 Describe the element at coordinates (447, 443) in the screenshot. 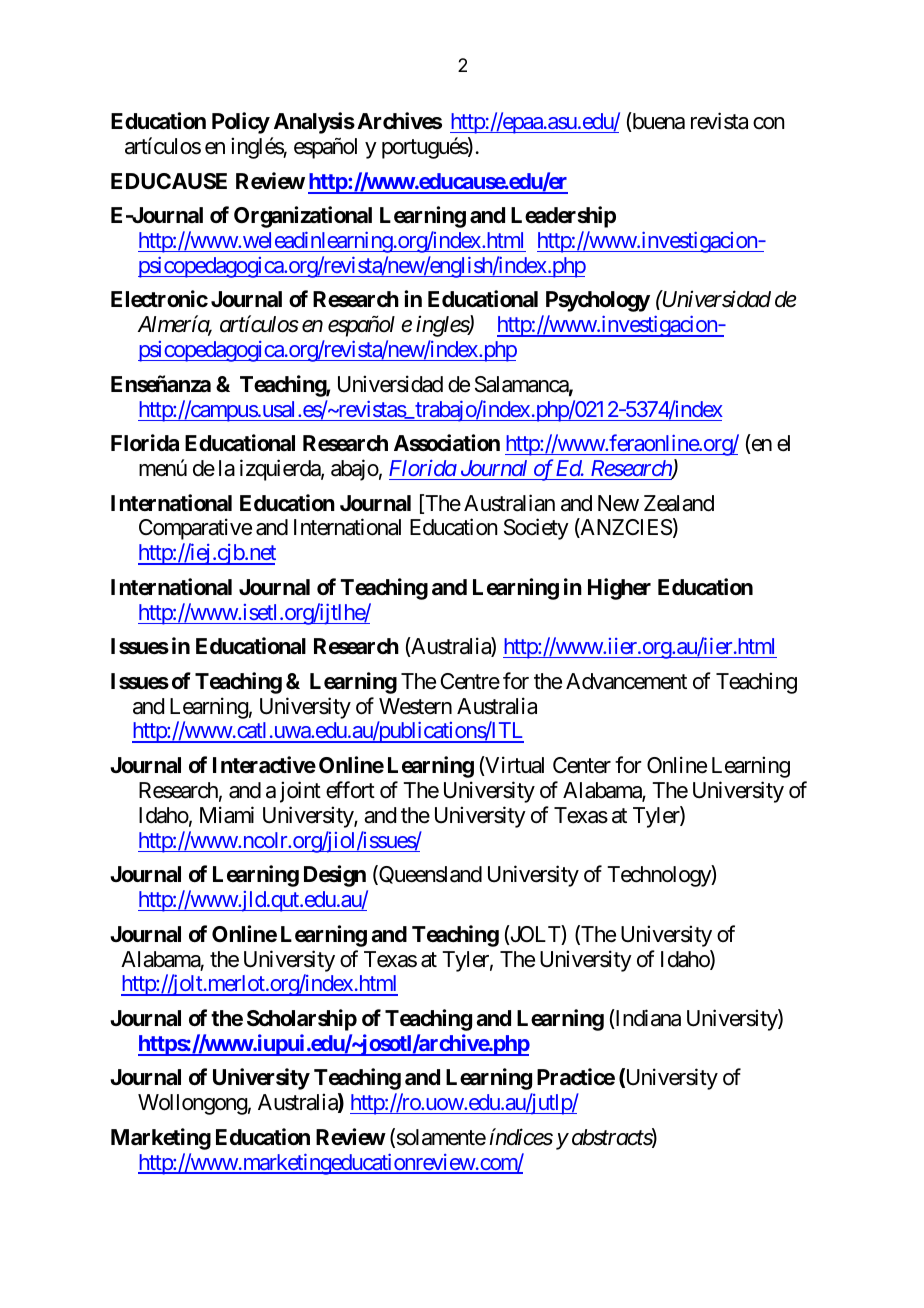

I see `Association` at that location.
